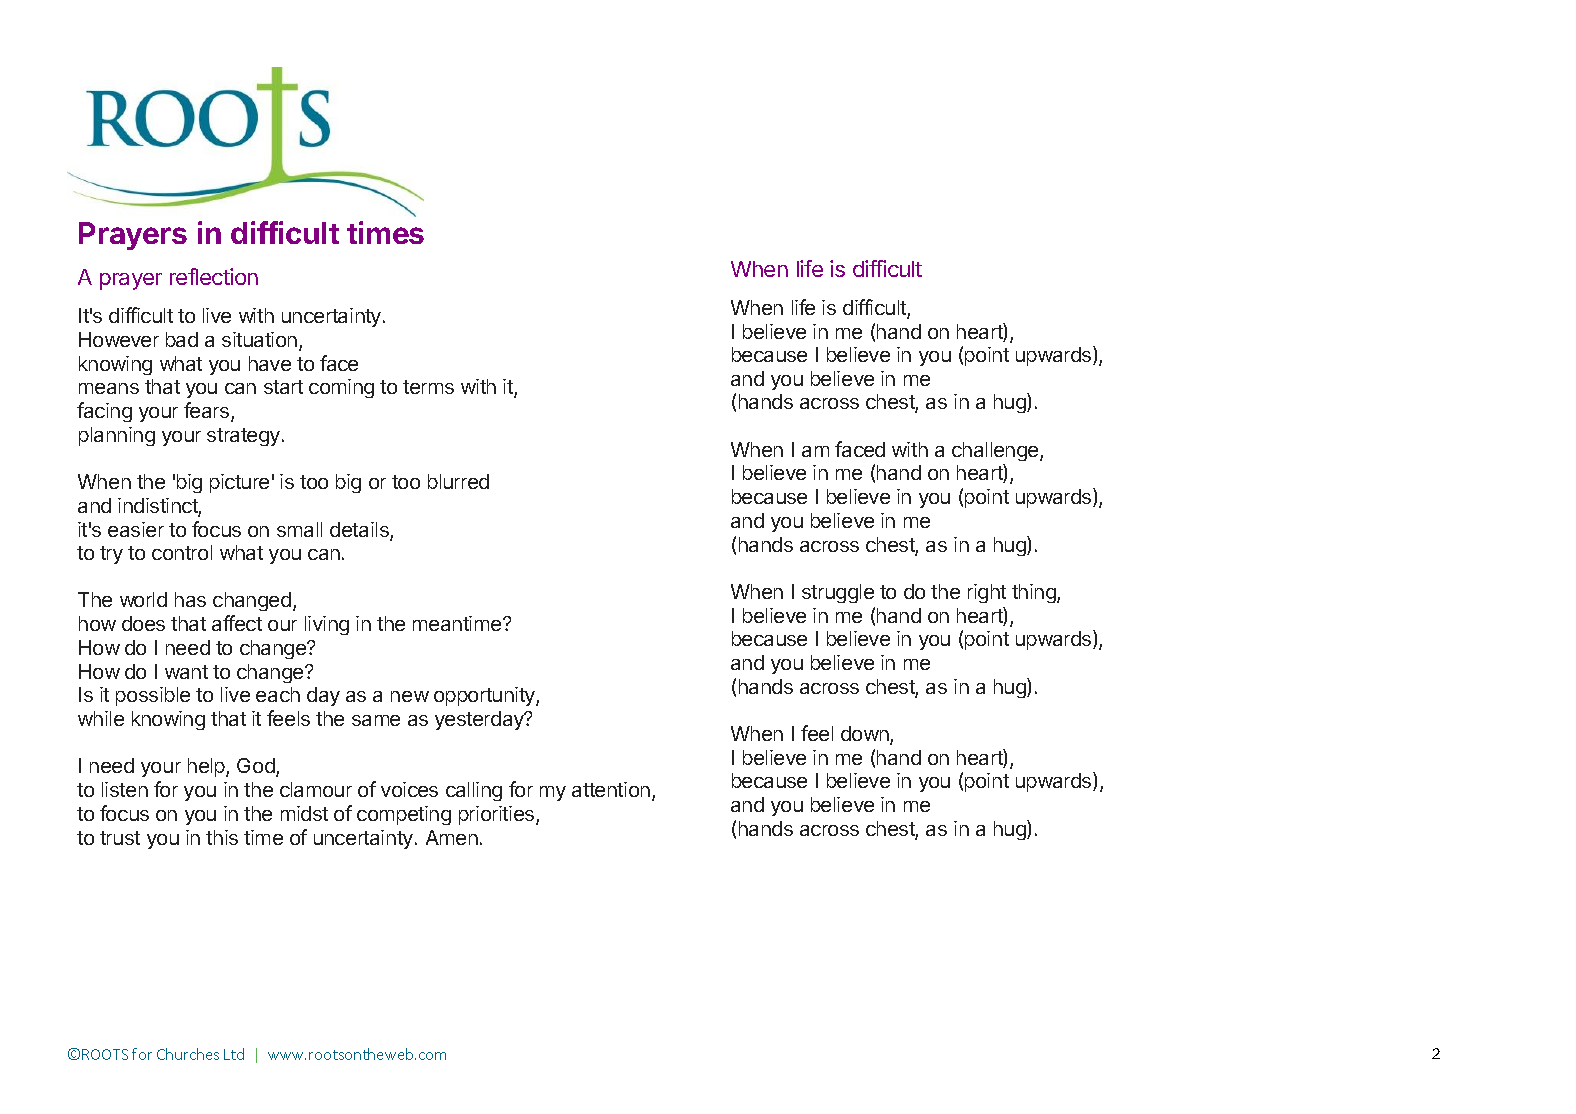  What do you see at coordinates (188, 1054) in the screenshot?
I see `Churches` at bounding box center [188, 1054].
